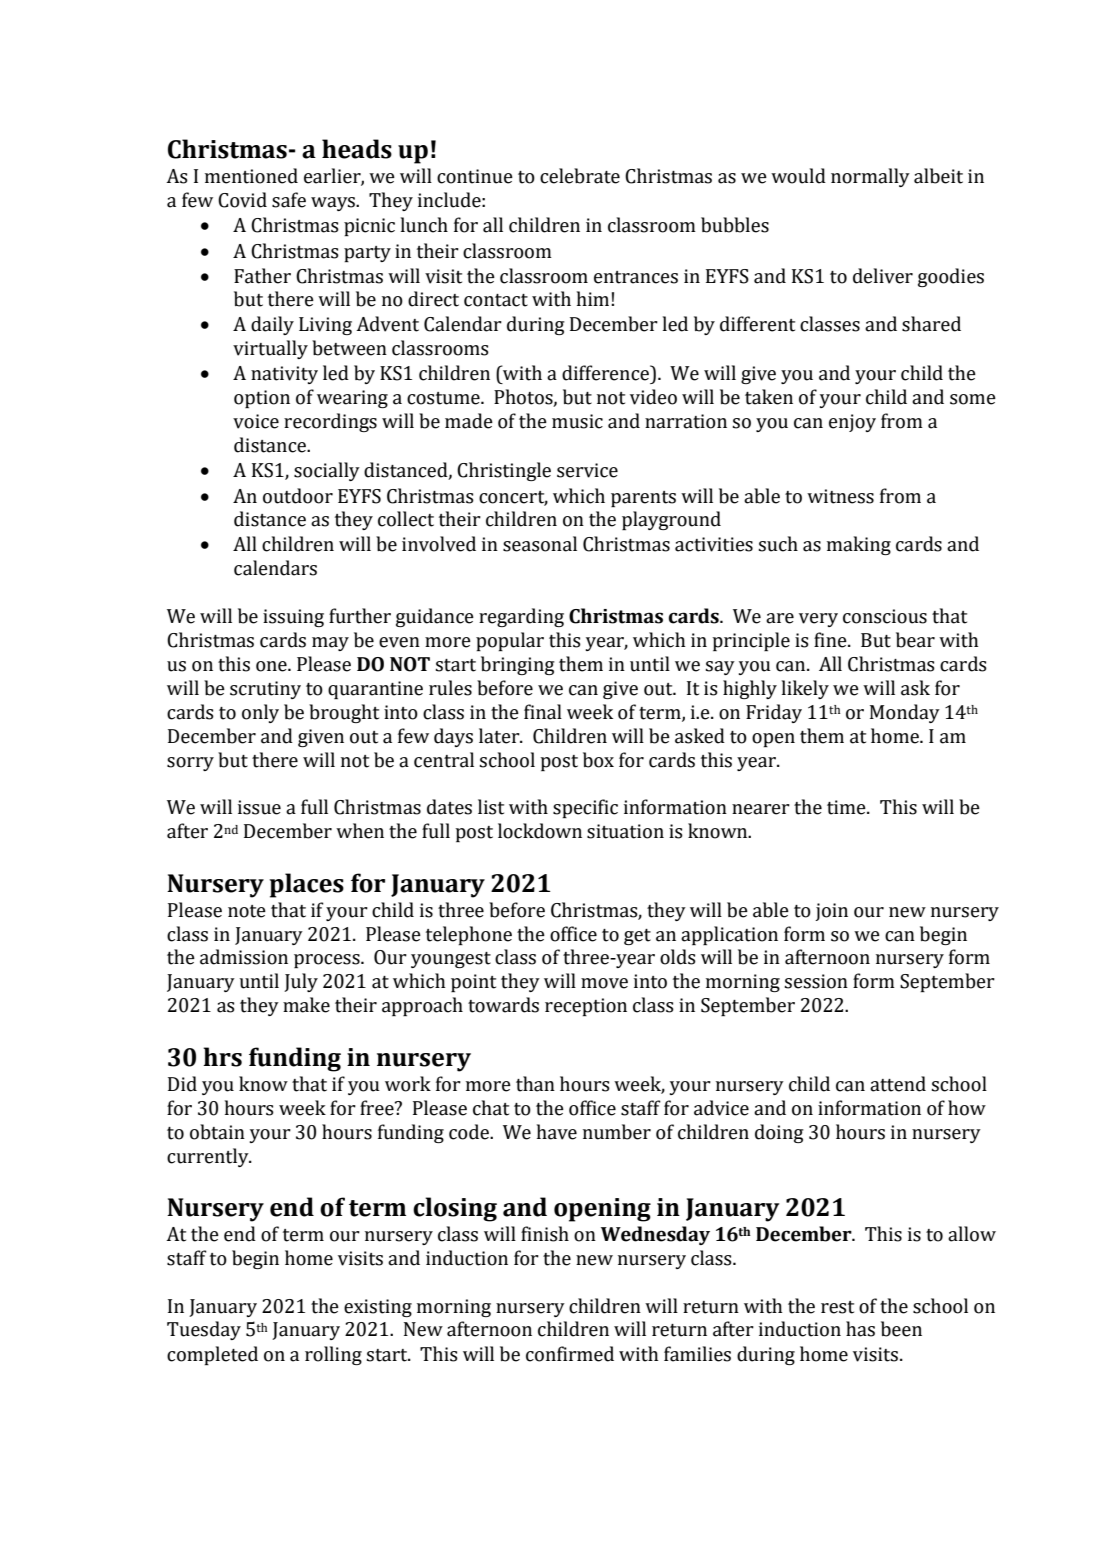 This image has width=1103, height=1562. I want to click on safe, so click(289, 200).
